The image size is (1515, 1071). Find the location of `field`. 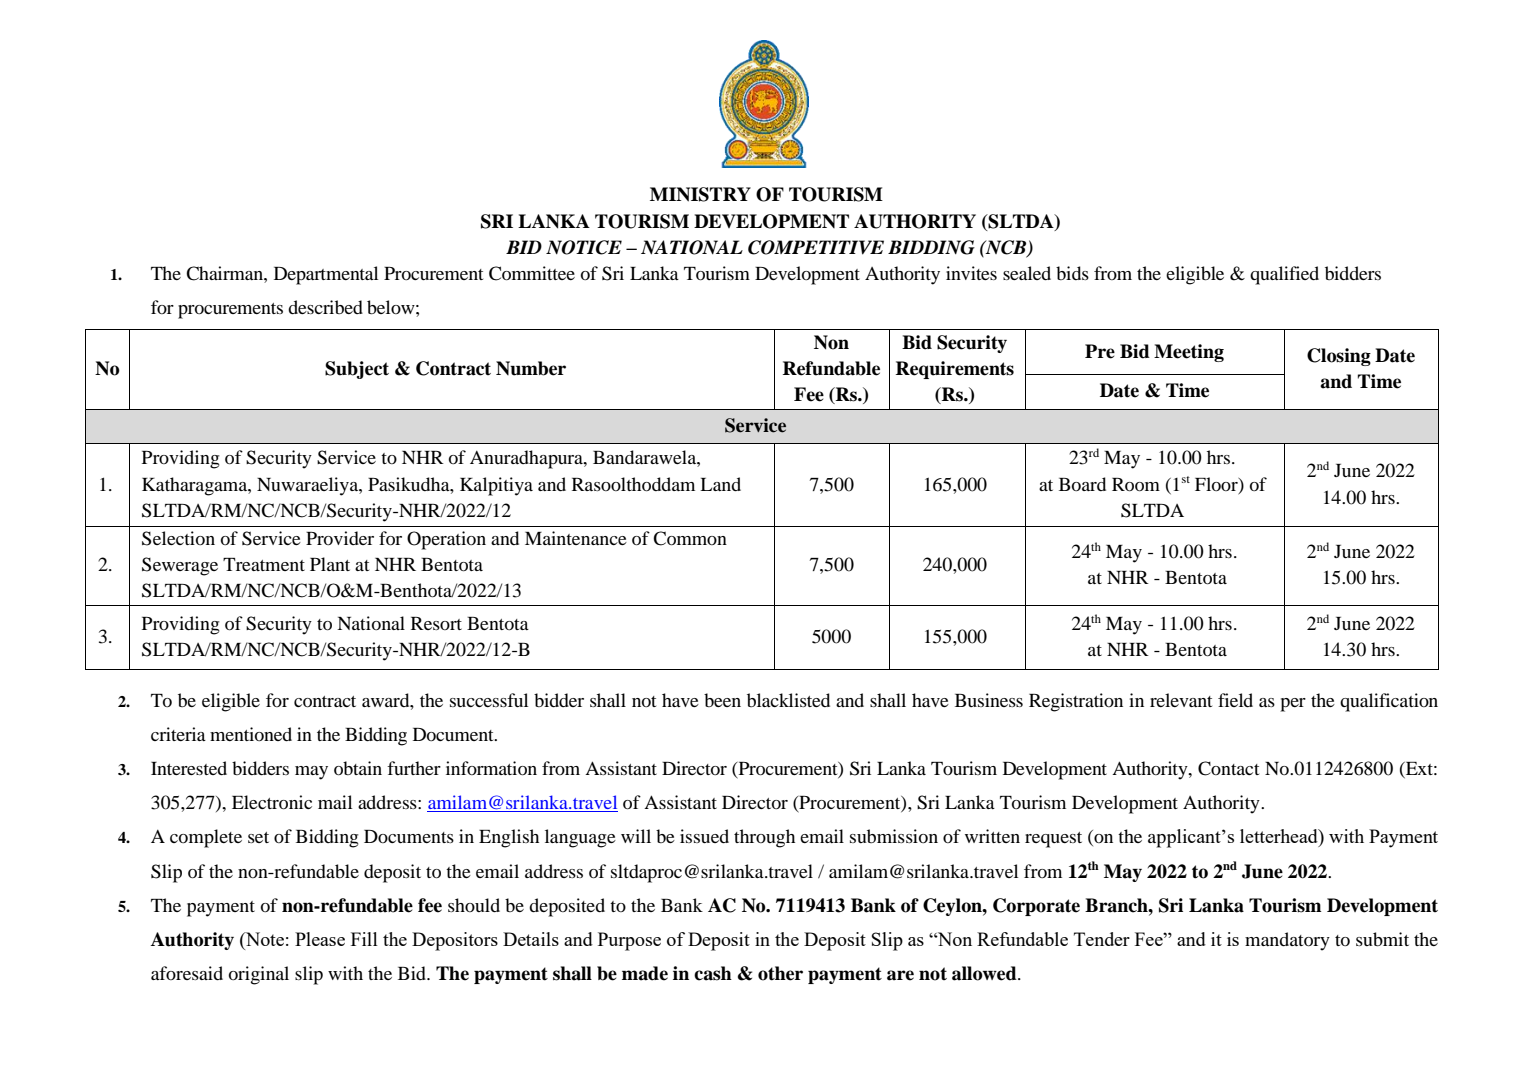

field is located at coordinates (1235, 700).
